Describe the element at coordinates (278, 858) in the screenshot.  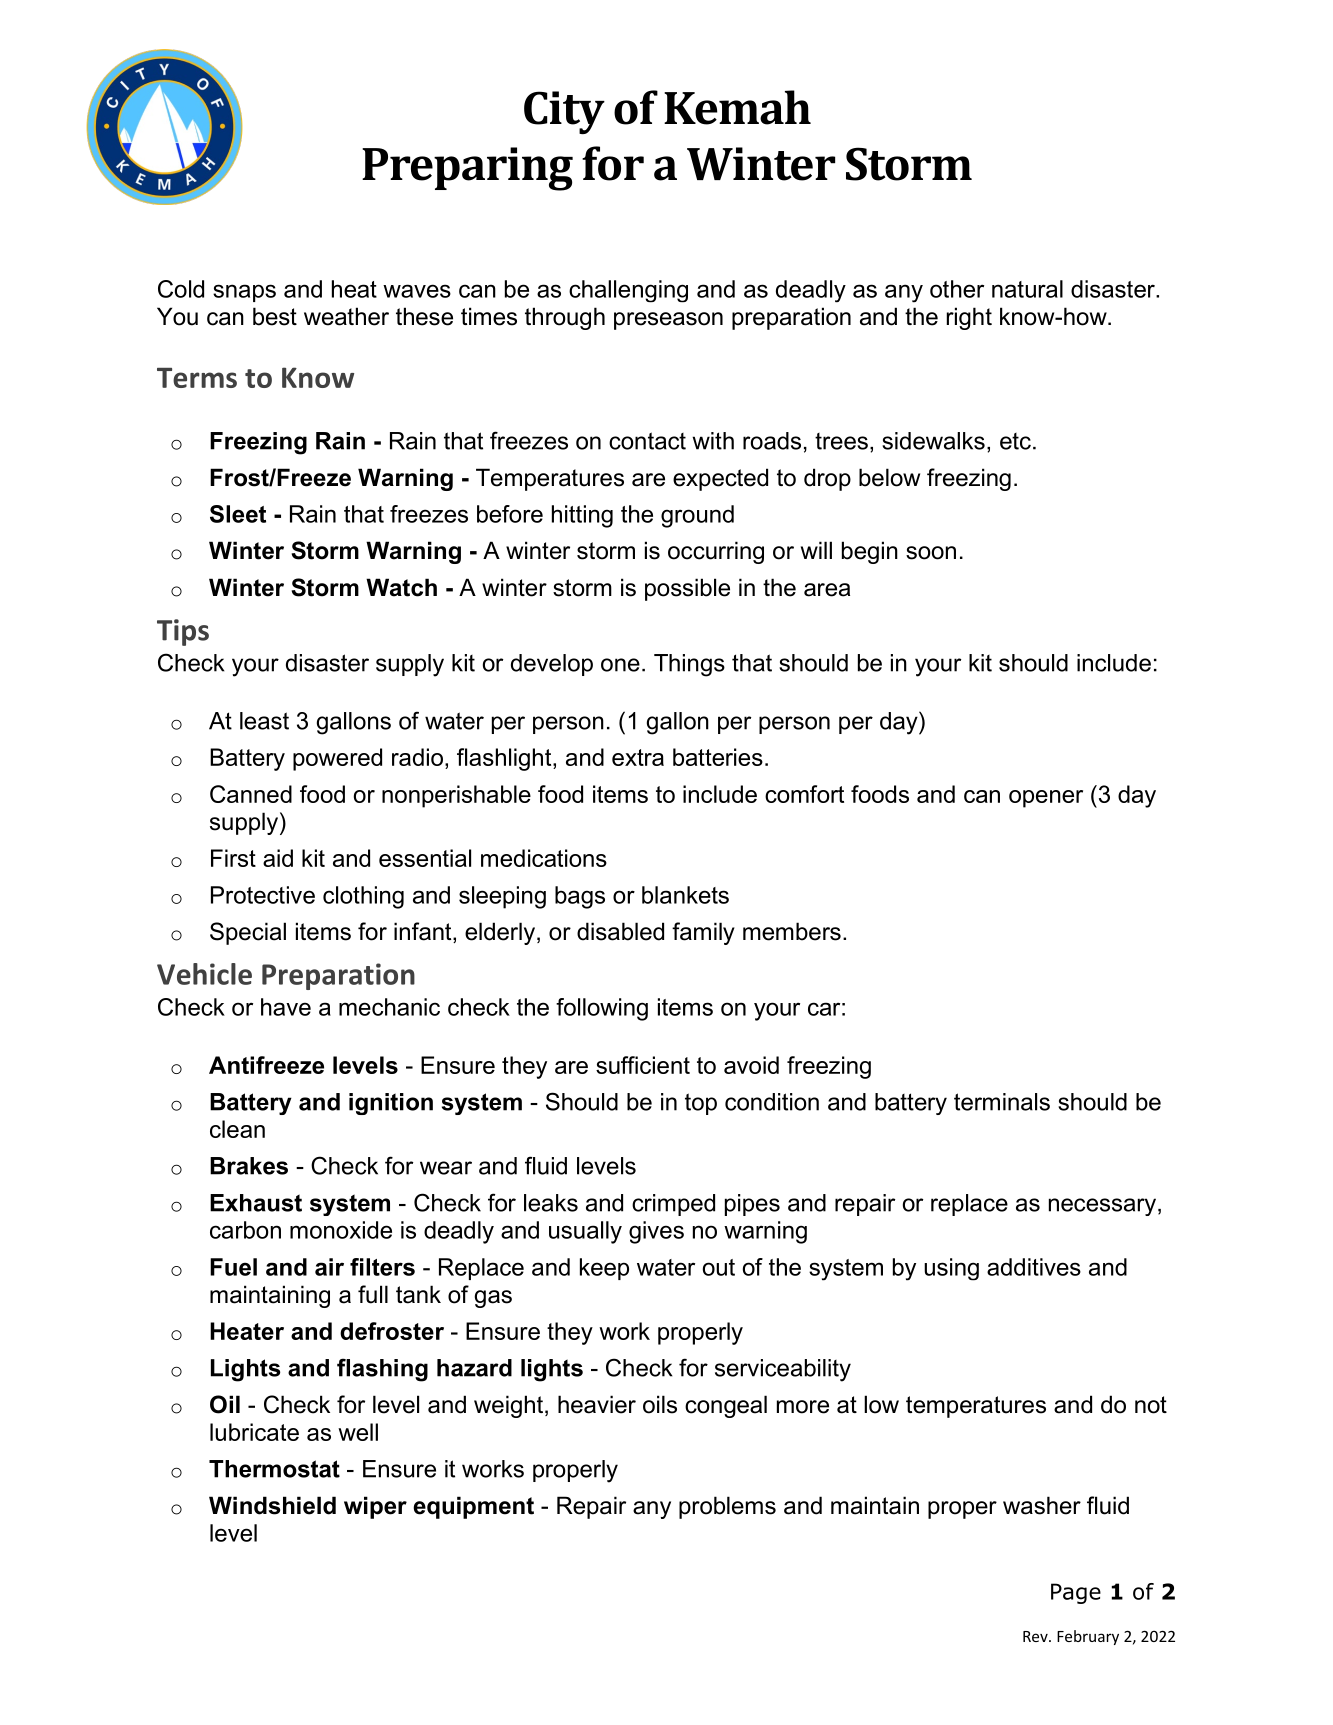
I see `aid` at that location.
